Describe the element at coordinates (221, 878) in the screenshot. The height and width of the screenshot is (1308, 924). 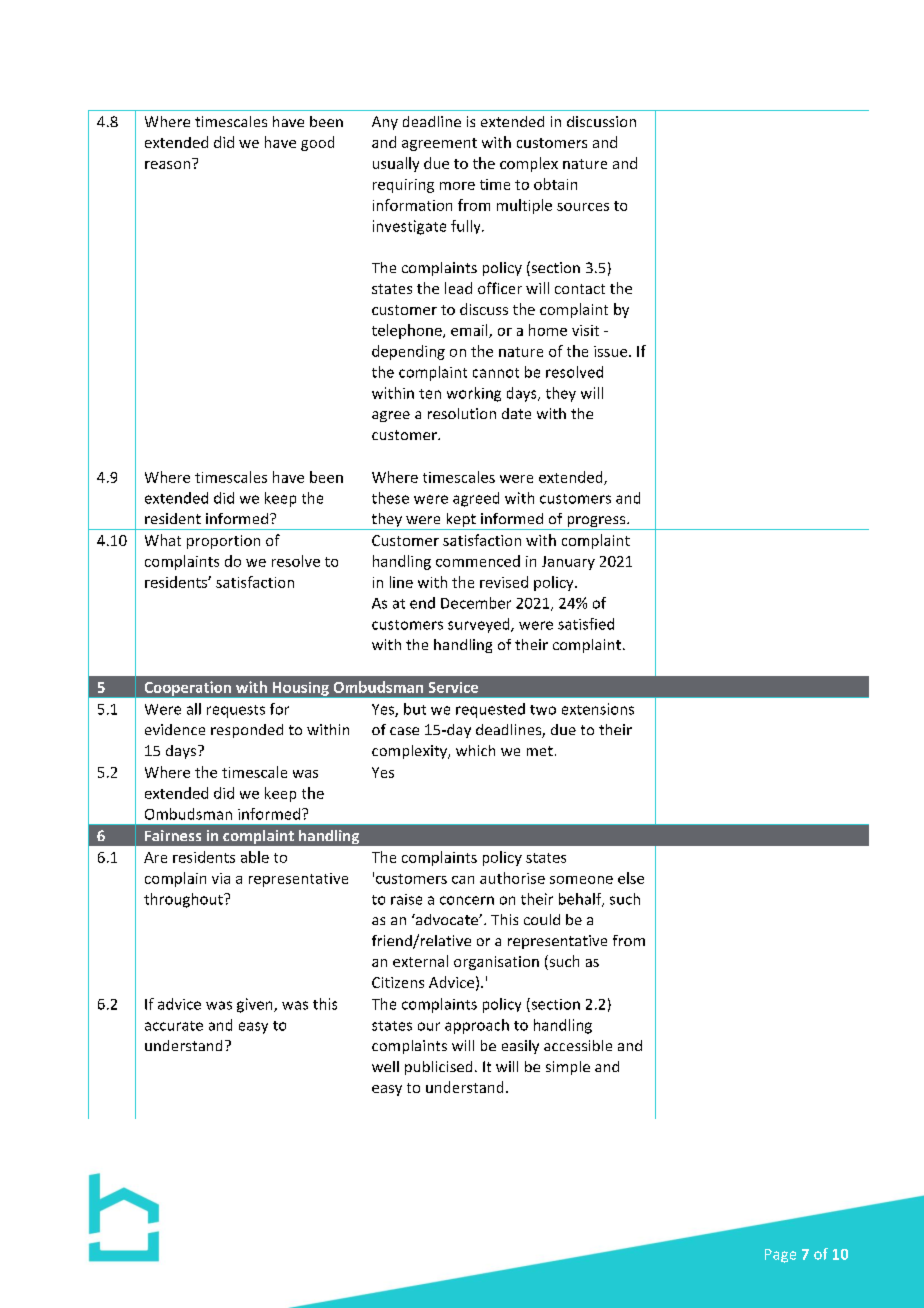
I see `via` at that location.
